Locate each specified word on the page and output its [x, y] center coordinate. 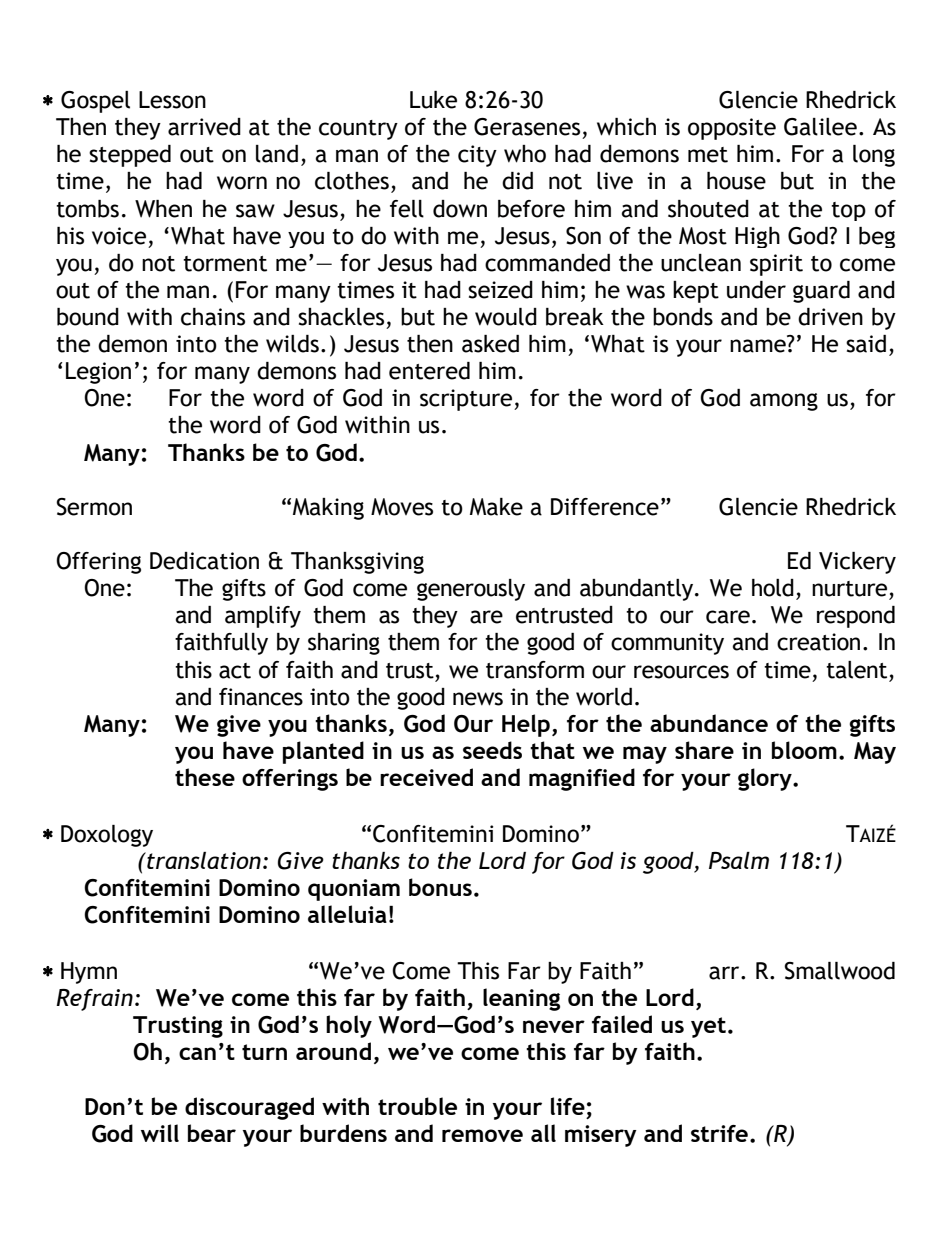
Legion [98, 373]
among [784, 402]
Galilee [820, 127]
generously [471, 590]
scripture [467, 400]
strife [719, 1133]
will [160, 1133]
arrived [204, 127]
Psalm [739, 860]
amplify [263, 617]
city [477, 156]
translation [203, 860]
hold [773, 588]
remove [482, 1135]
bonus [440, 887]
